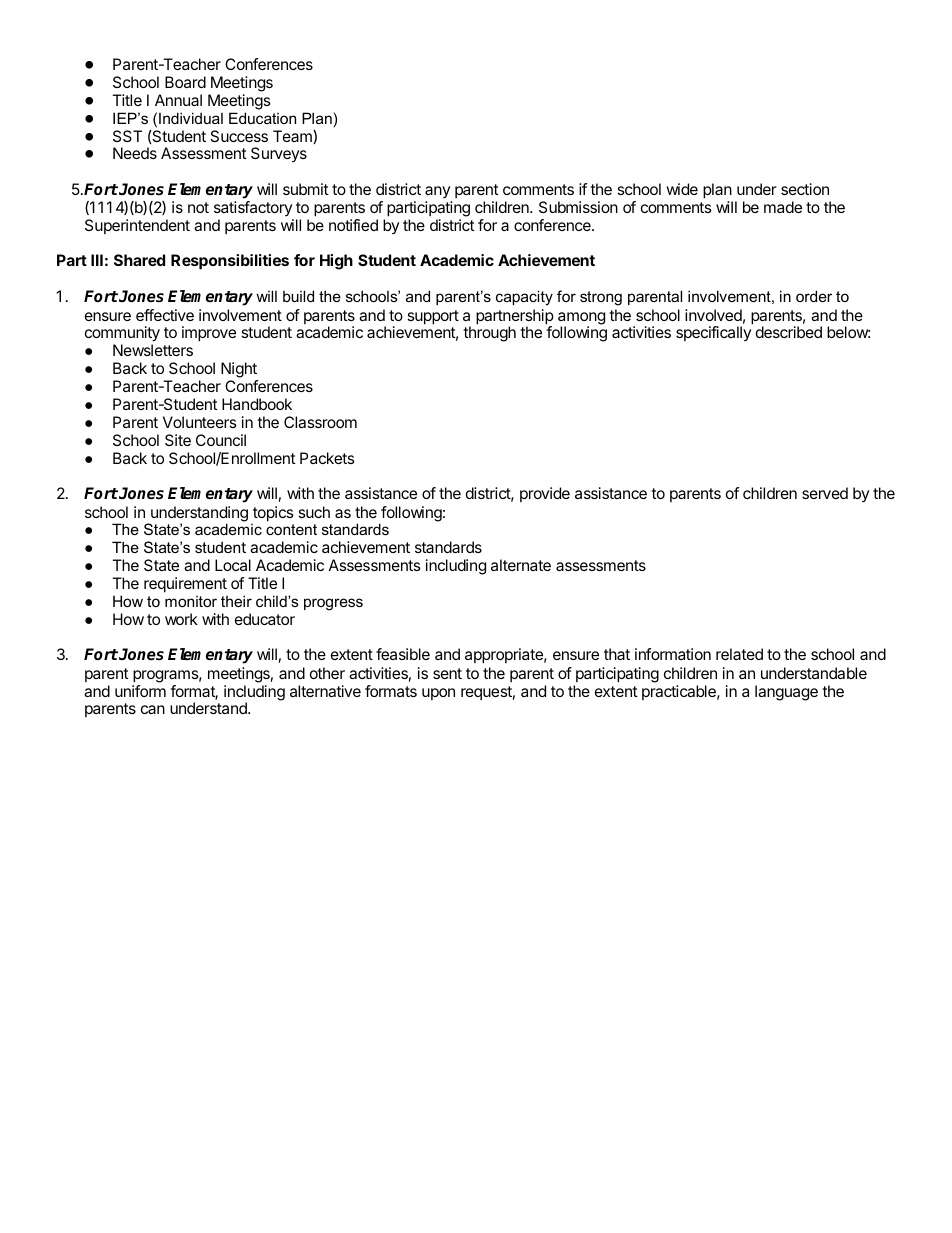  What do you see at coordinates (140, 691) in the screenshot?
I see `uniform` at bounding box center [140, 691].
